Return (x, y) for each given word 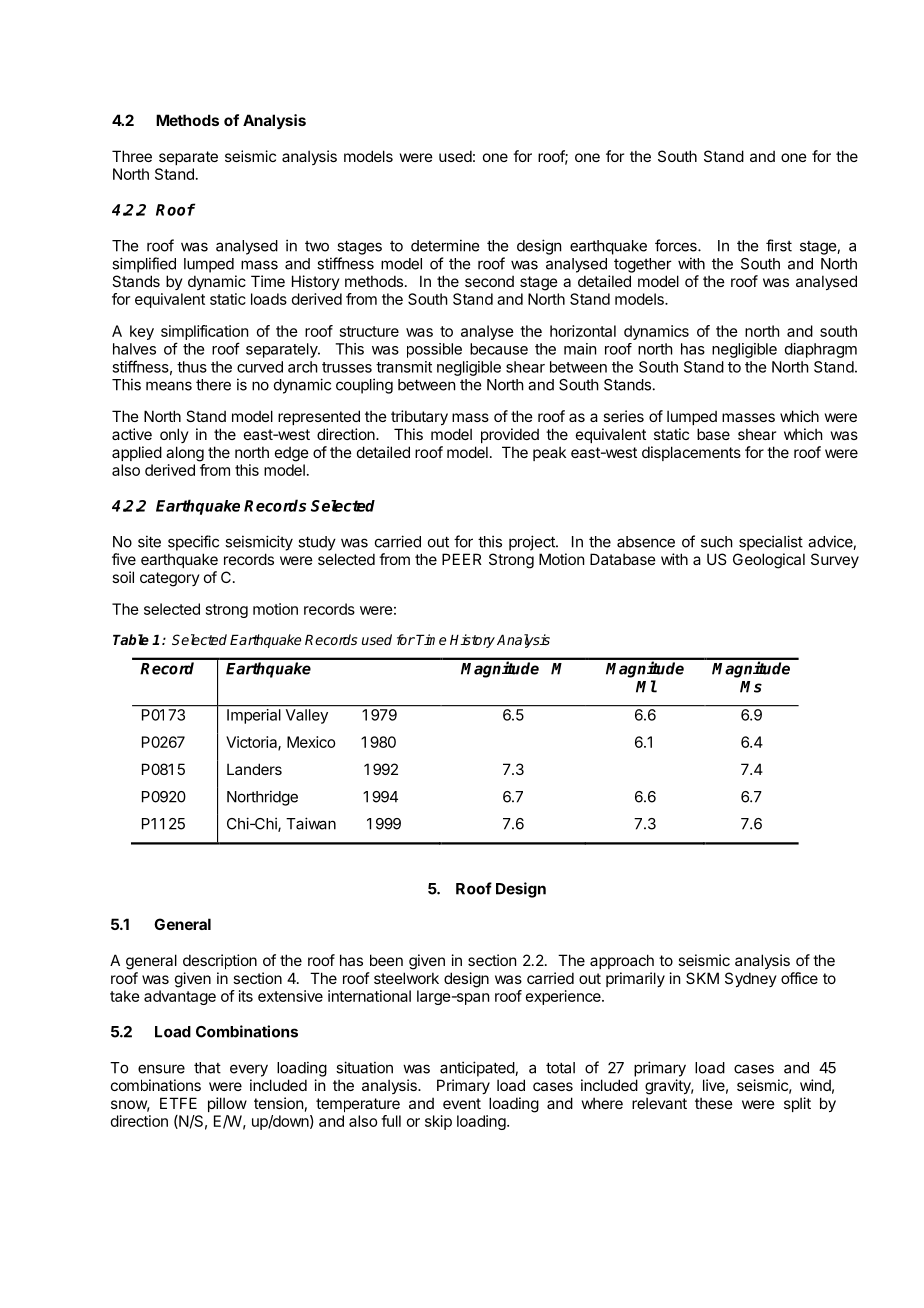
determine (445, 245)
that (207, 1068)
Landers (254, 769)
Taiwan (311, 823)
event (462, 1103)
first (779, 245)
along (185, 454)
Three (132, 156)
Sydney (751, 979)
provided (510, 435)
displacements (691, 453)
